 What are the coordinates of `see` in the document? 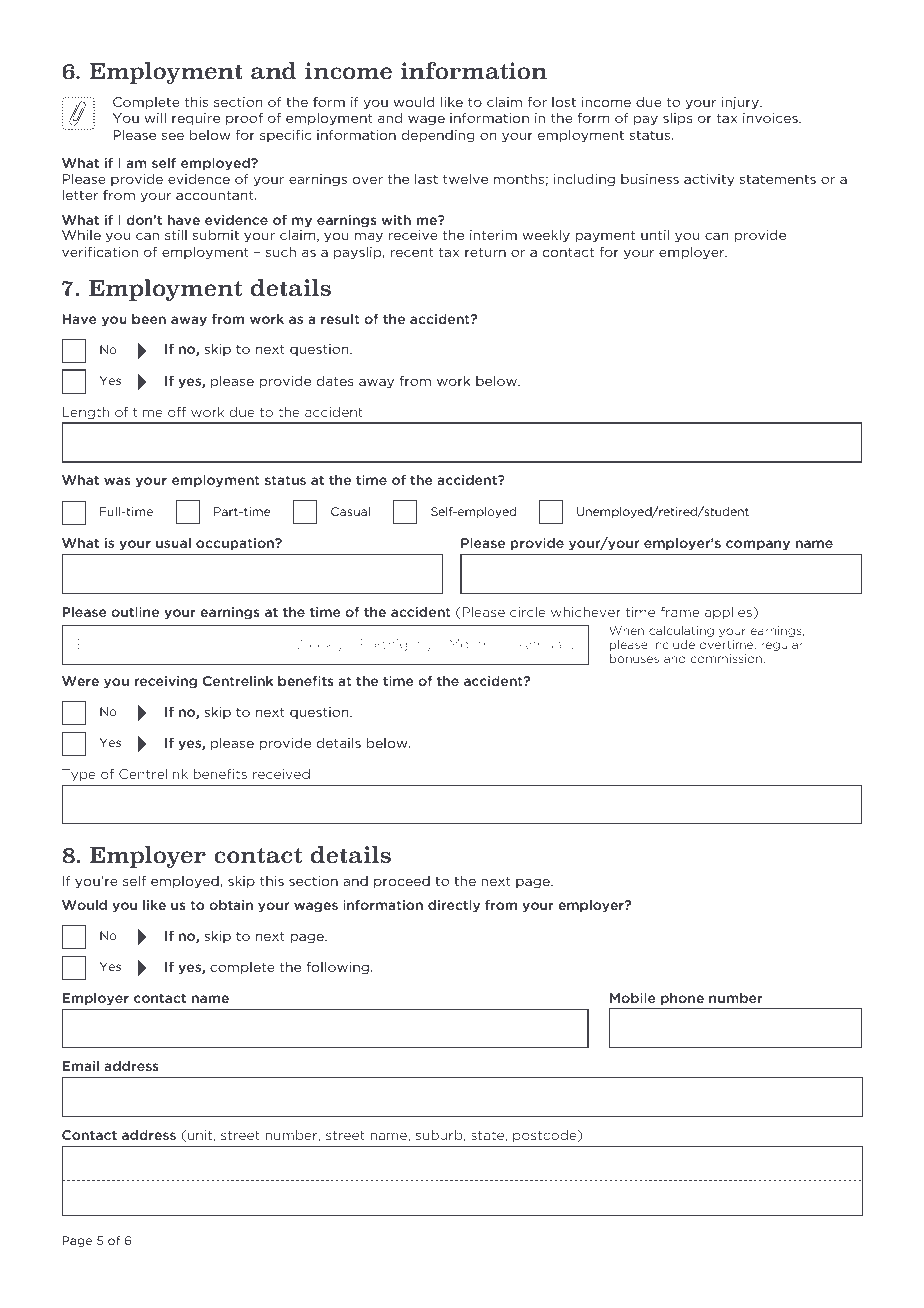 It's located at (173, 136).
